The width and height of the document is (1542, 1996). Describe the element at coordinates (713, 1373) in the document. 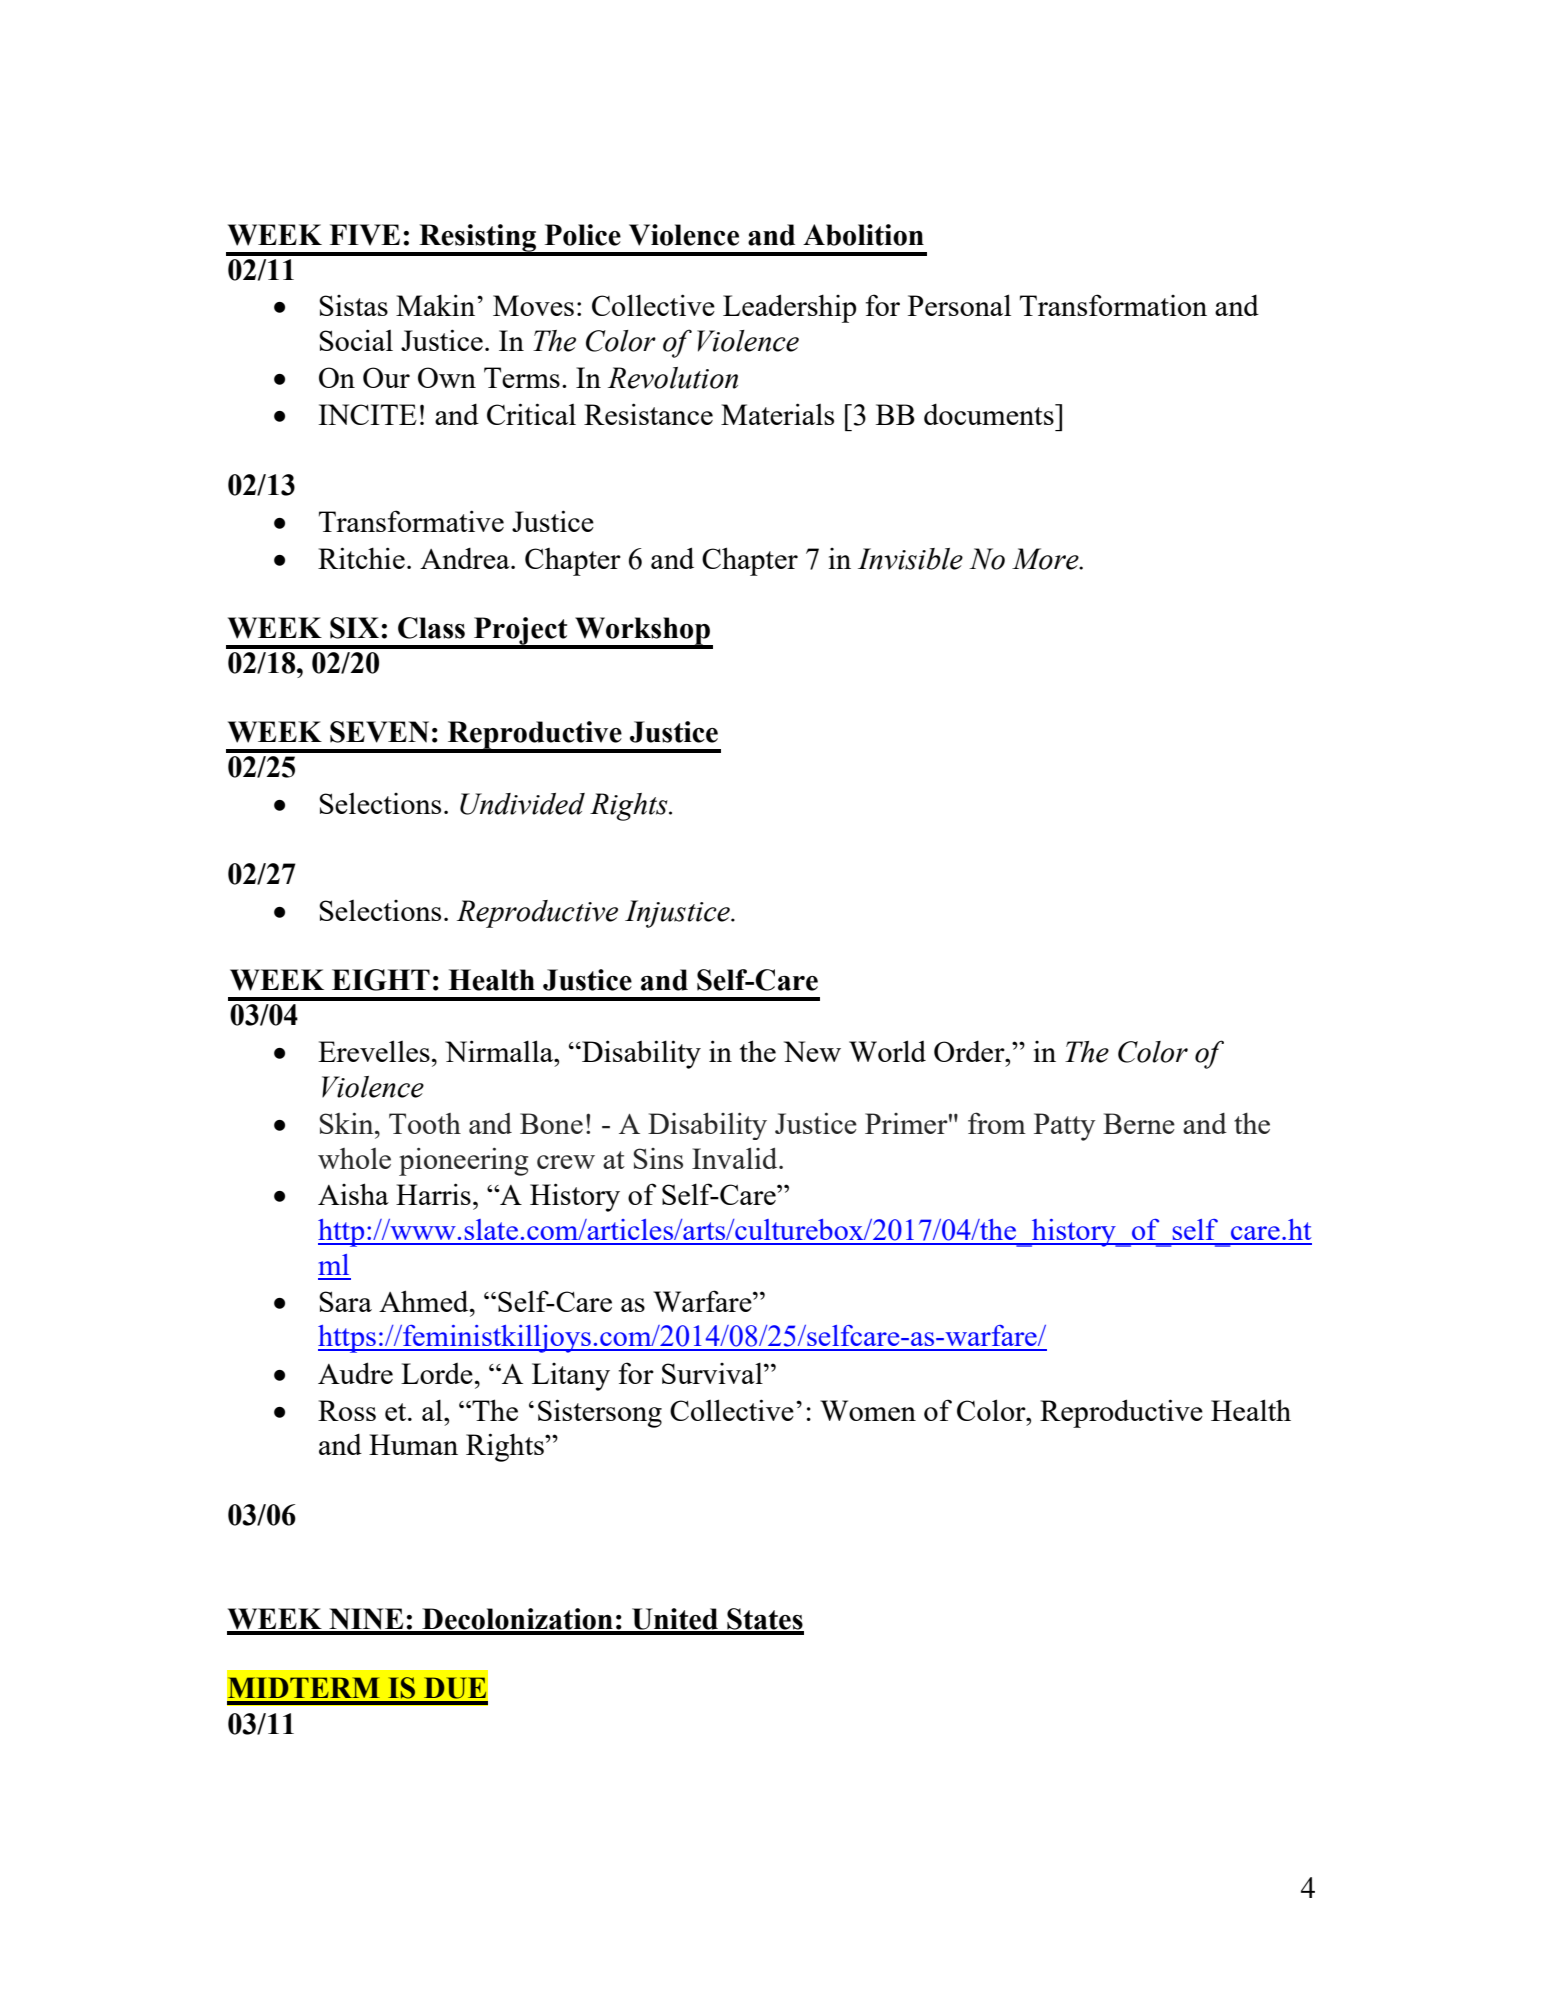

I see `Survival` at that location.
